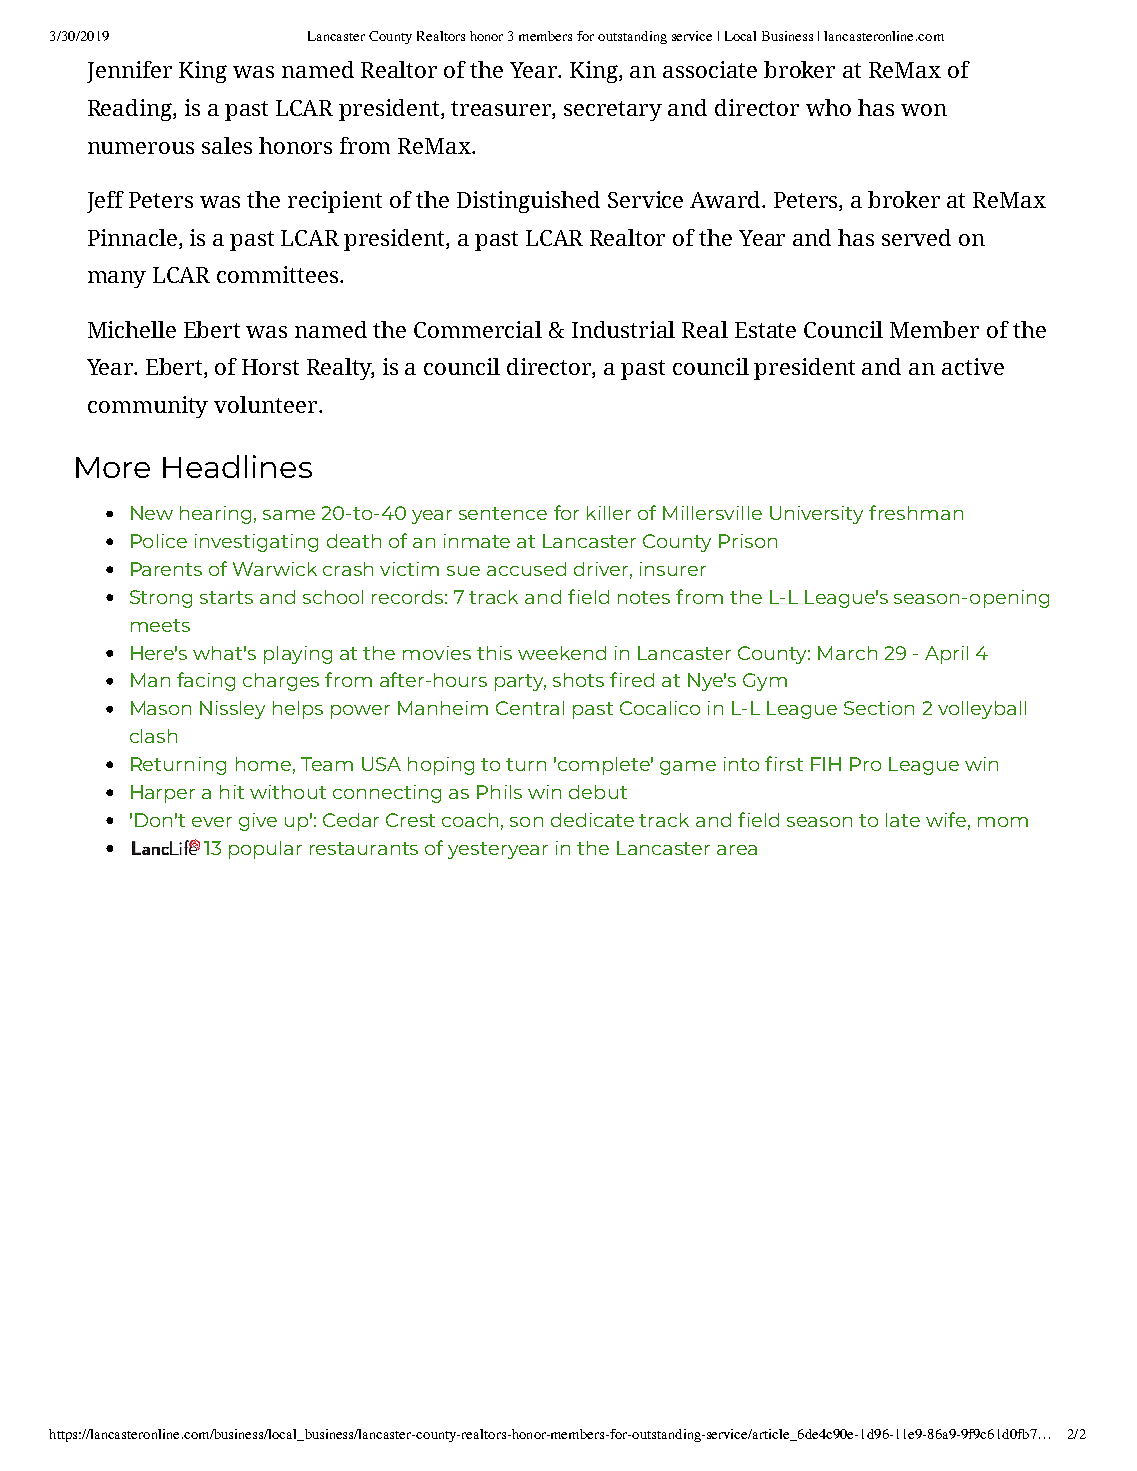 The width and height of the image is (1137, 1471). Describe the element at coordinates (592, 820) in the image. I see `dedicate` at that location.
